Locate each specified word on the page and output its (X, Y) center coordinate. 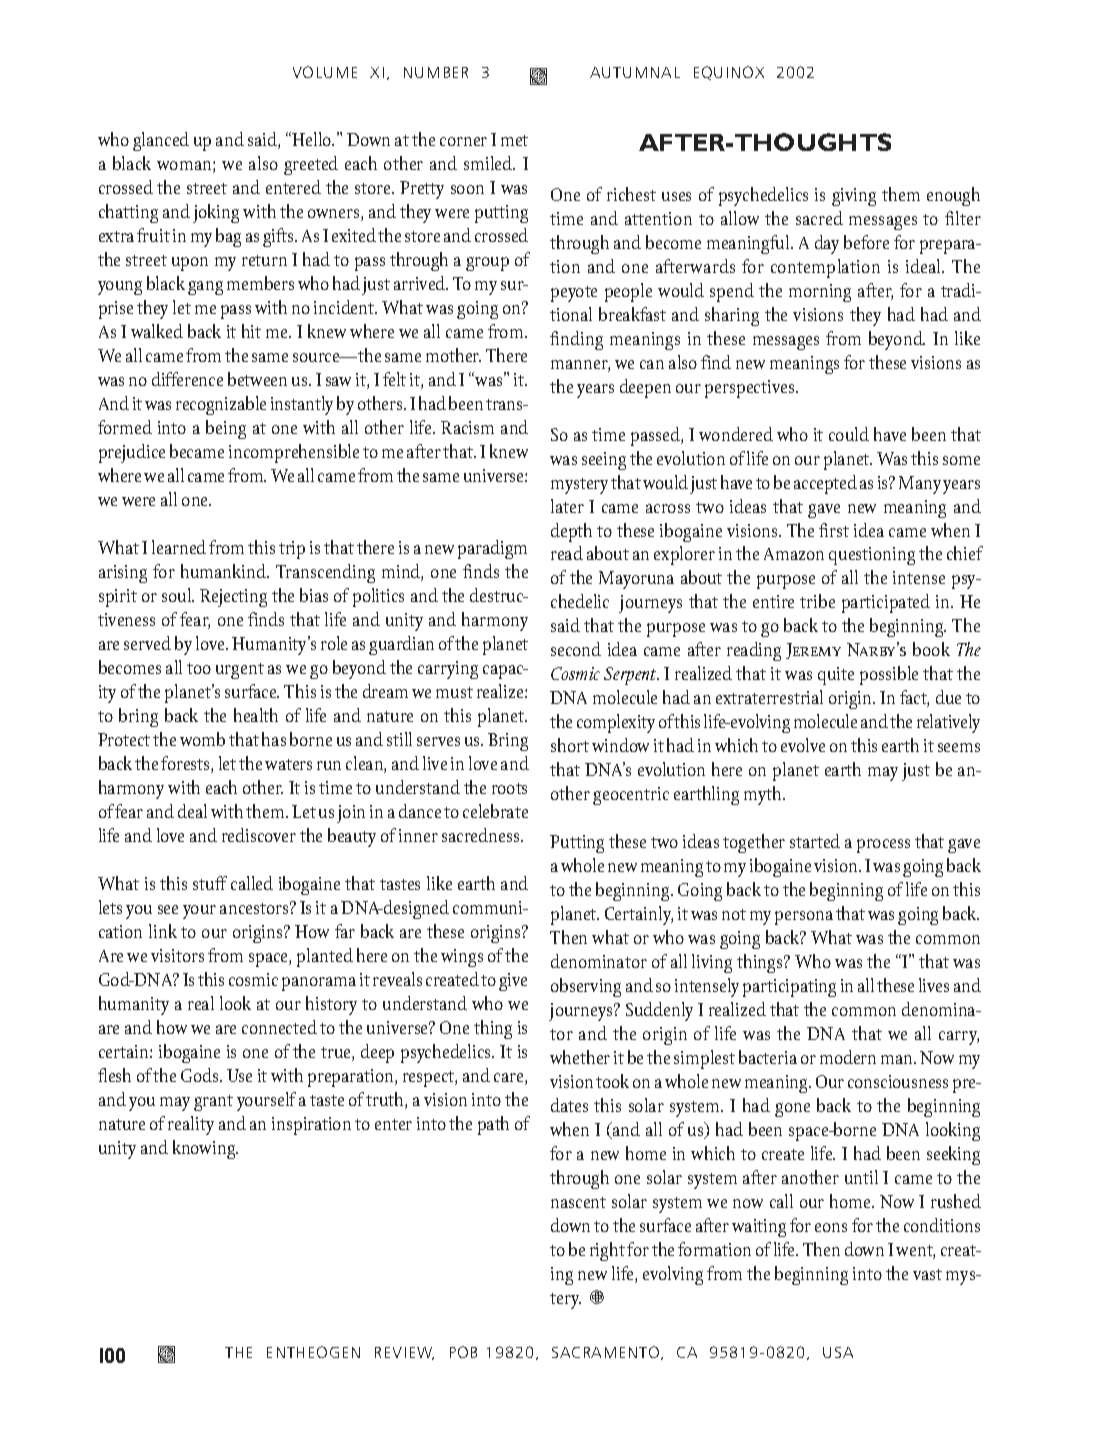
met (514, 140)
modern (848, 1057)
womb (202, 739)
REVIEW (404, 1353)
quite (836, 676)
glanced (161, 141)
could (849, 434)
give (513, 982)
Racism (467, 427)
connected (279, 1027)
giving (854, 197)
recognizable (221, 405)
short (570, 745)
